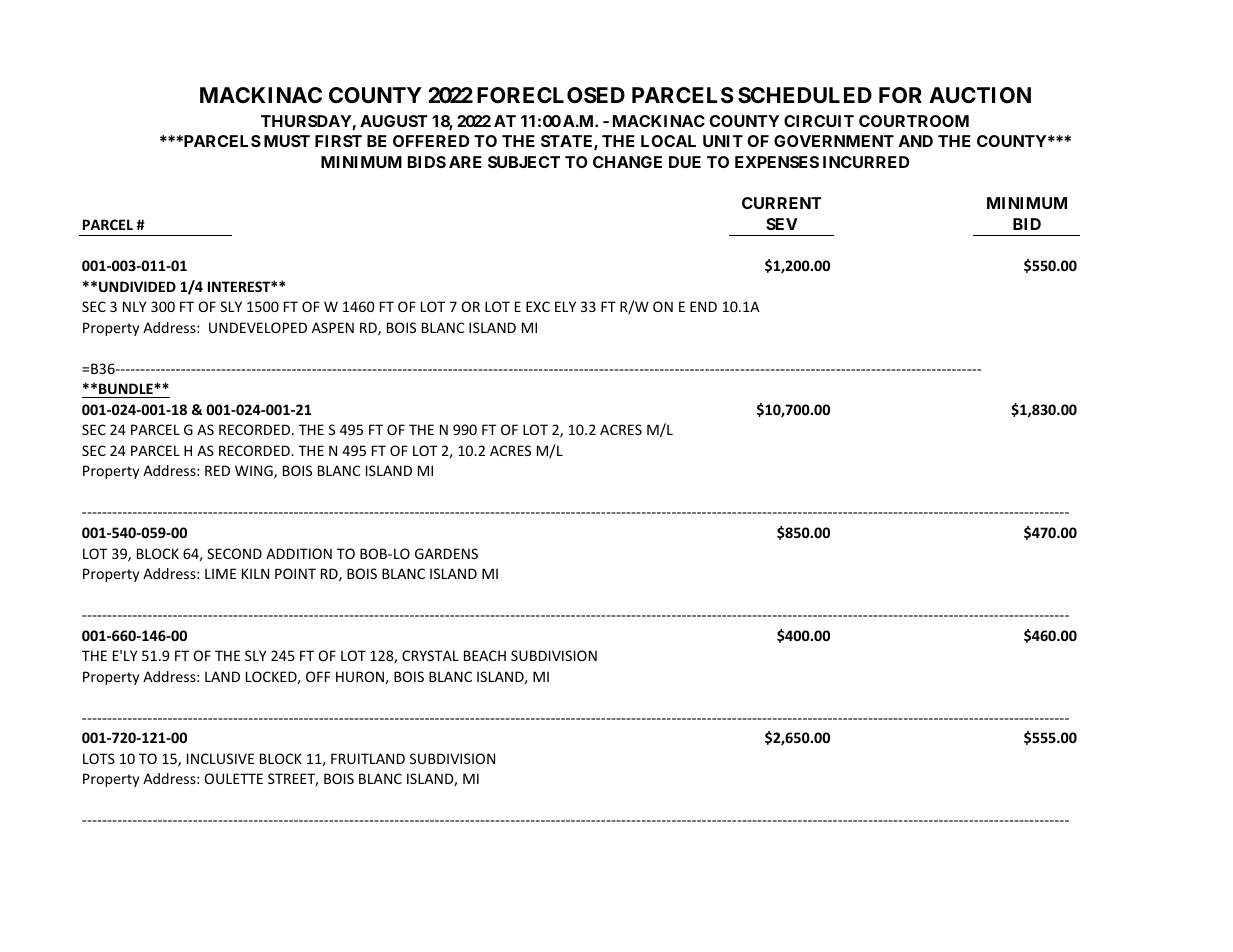 The image size is (1233, 952). I want to click on BEACH, so click(485, 655).
